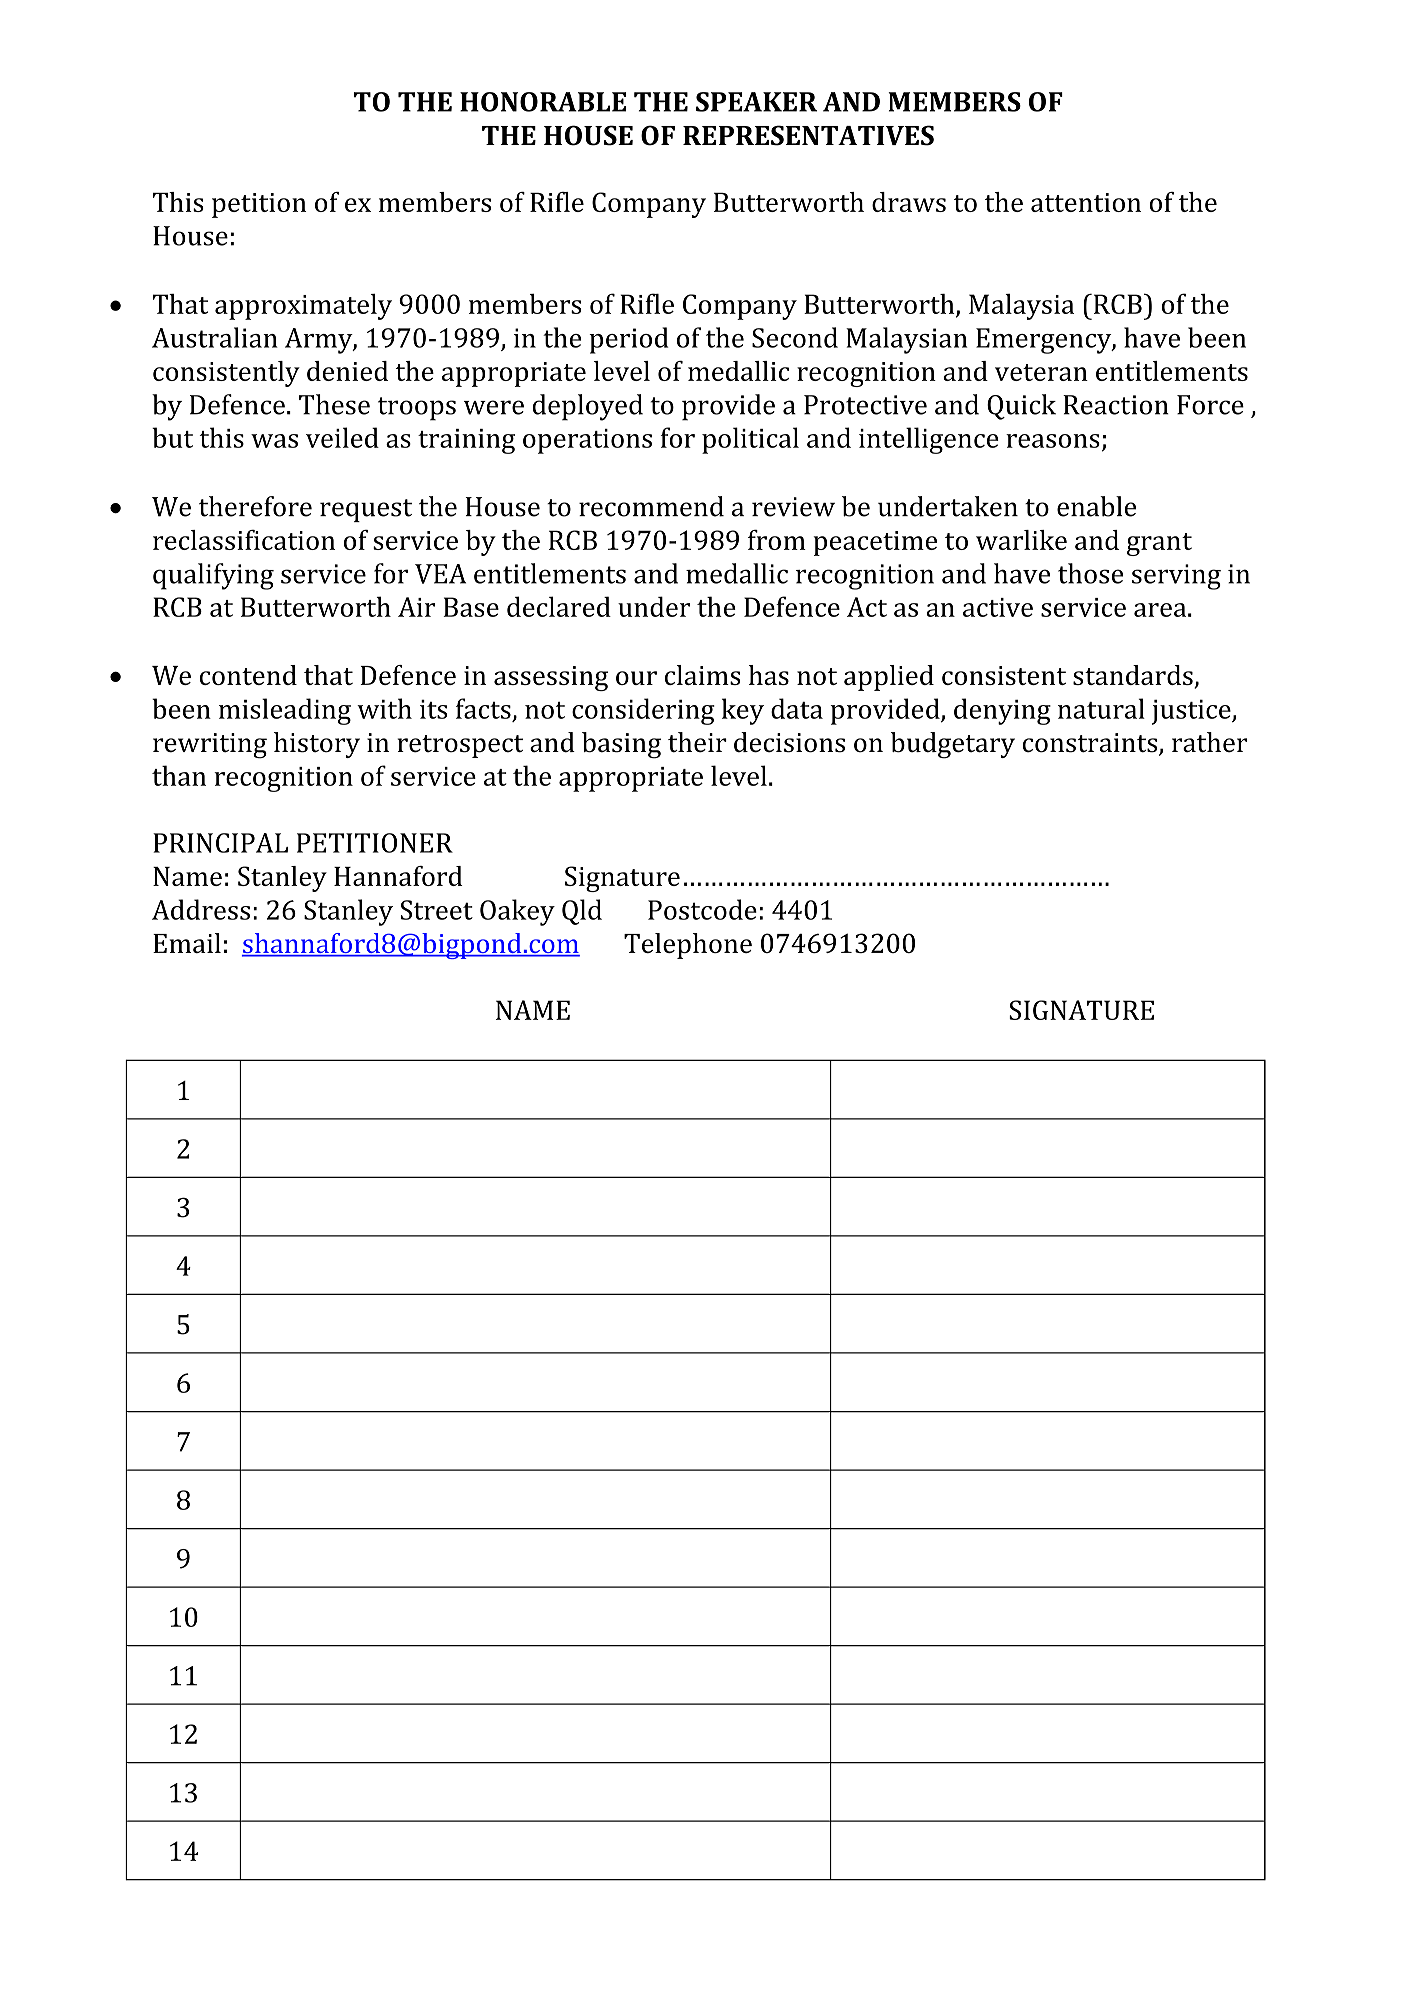 Image resolution: width=1415 pixels, height=2003 pixels. I want to click on approximately, so click(303, 307).
